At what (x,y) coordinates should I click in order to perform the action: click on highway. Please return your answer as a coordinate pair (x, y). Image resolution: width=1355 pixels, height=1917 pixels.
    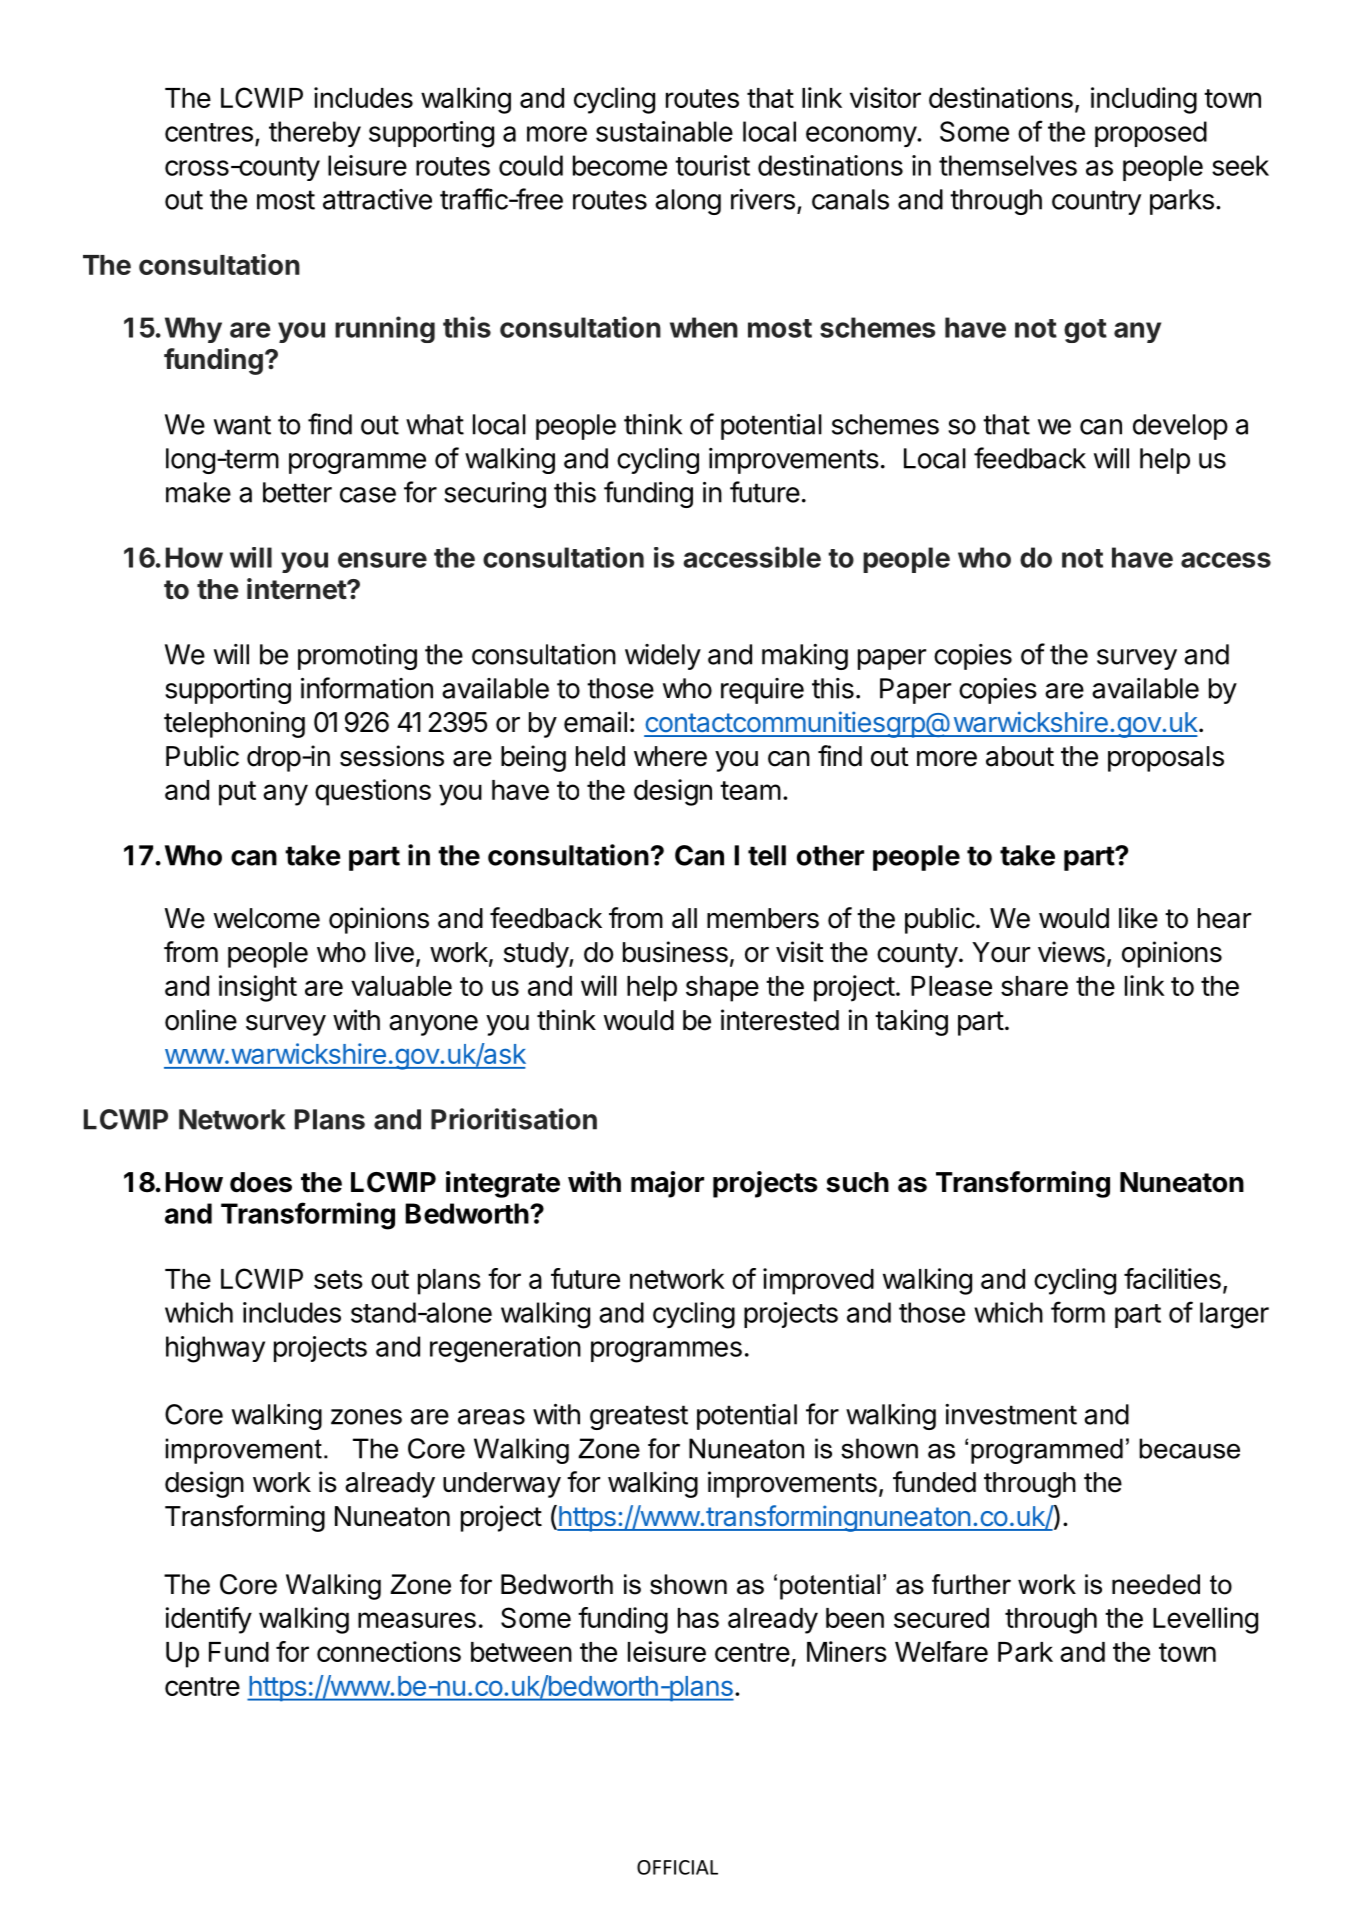
    Looking at the image, I should click on (215, 1349).
